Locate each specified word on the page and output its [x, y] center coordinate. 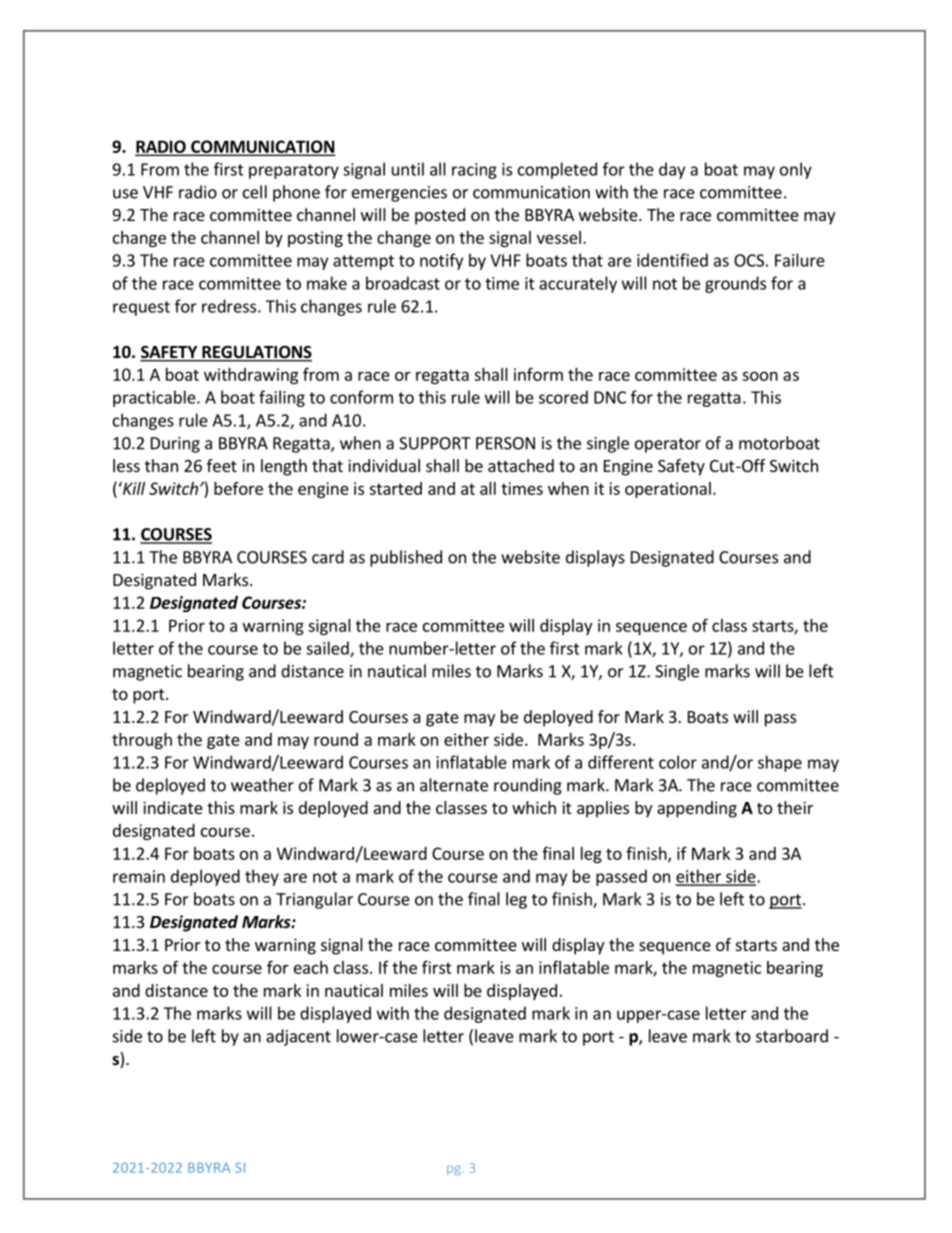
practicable [155, 398]
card [328, 557]
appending [697, 809]
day [672, 170]
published [406, 558]
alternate [454, 785]
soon [760, 376]
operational [668, 490]
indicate [173, 807]
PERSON [505, 443]
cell [255, 192]
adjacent [298, 1037]
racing [474, 171]
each [311, 967]
